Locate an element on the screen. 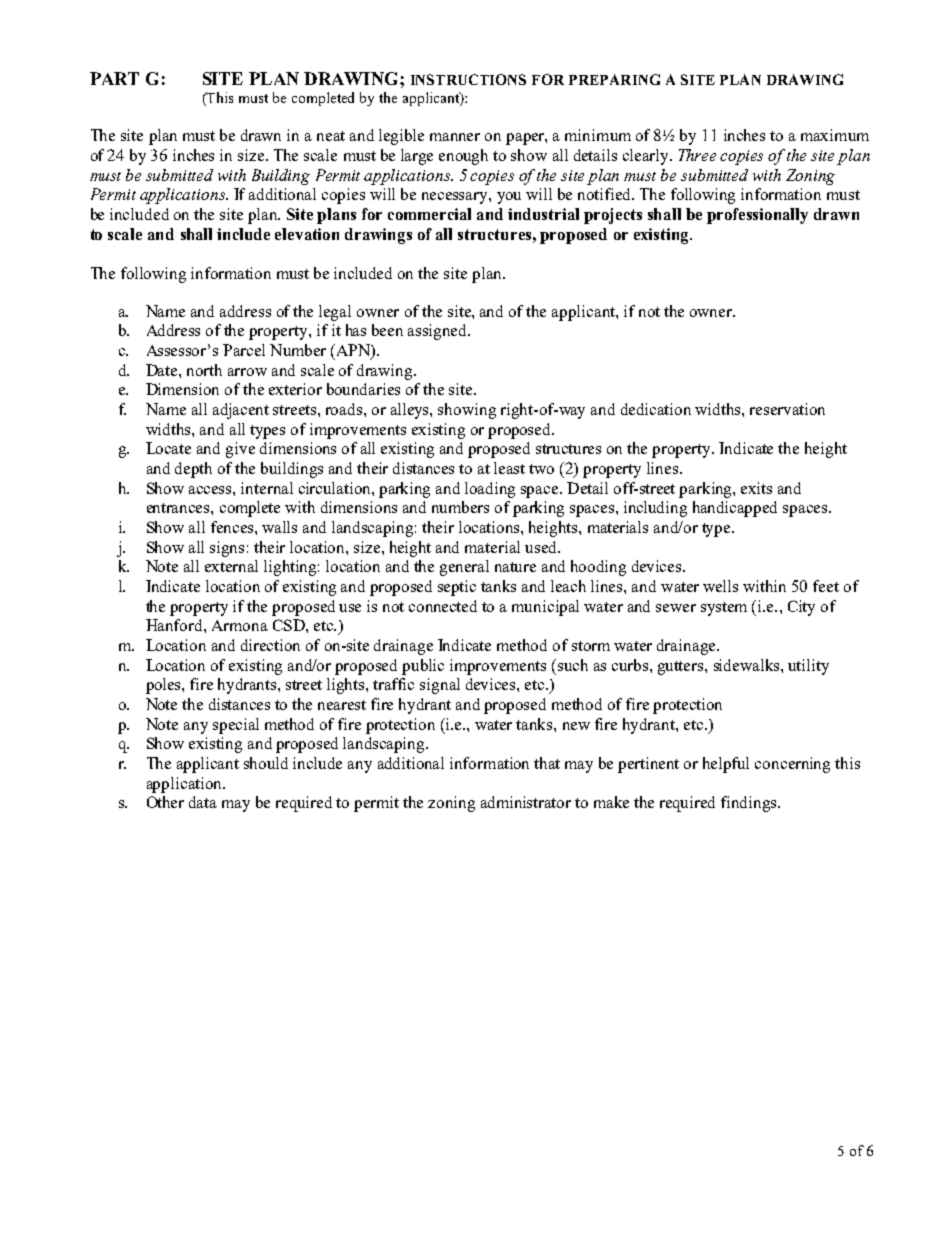  signs is located at coordinates (227, 549).
